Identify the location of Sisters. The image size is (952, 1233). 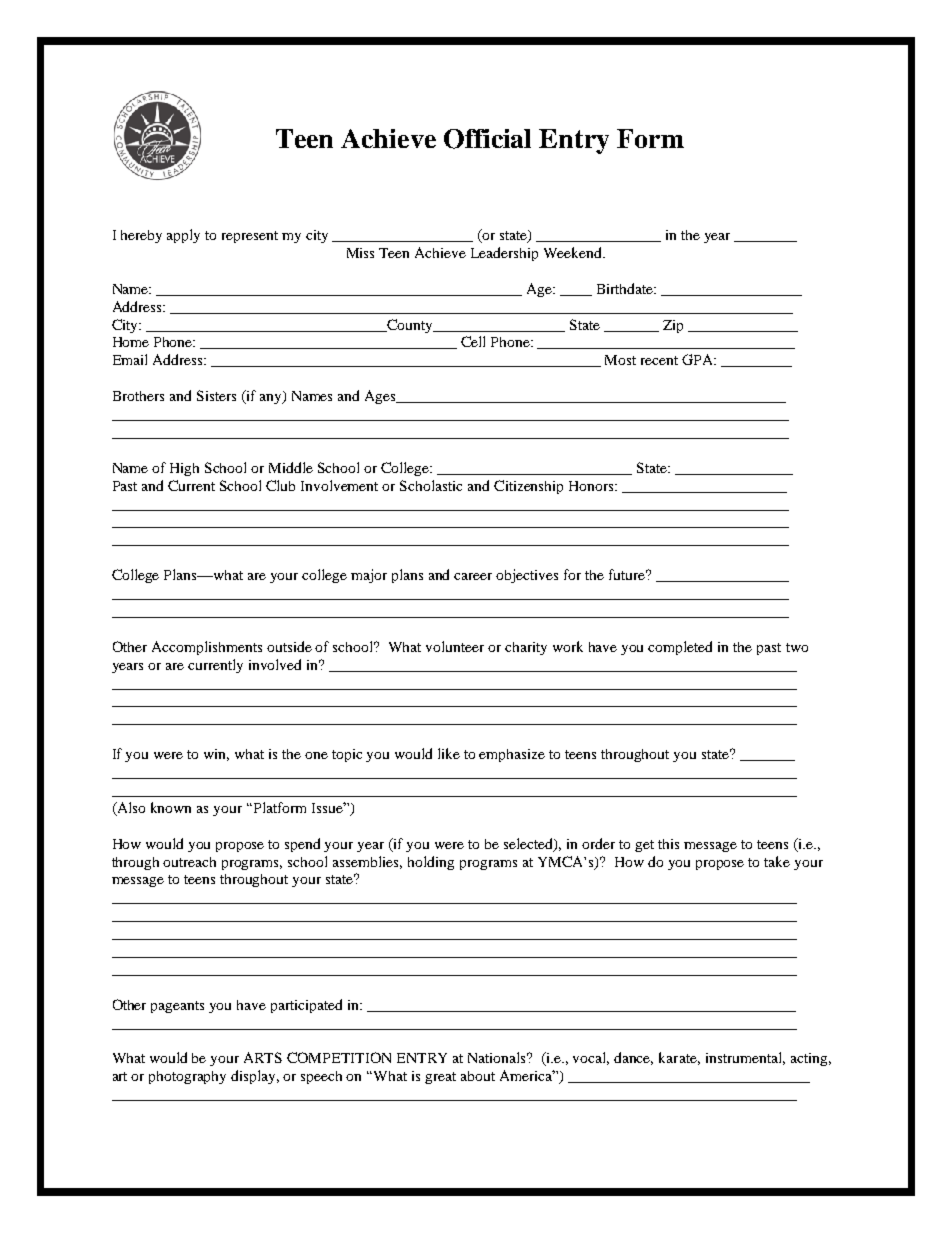
(216, 395).
